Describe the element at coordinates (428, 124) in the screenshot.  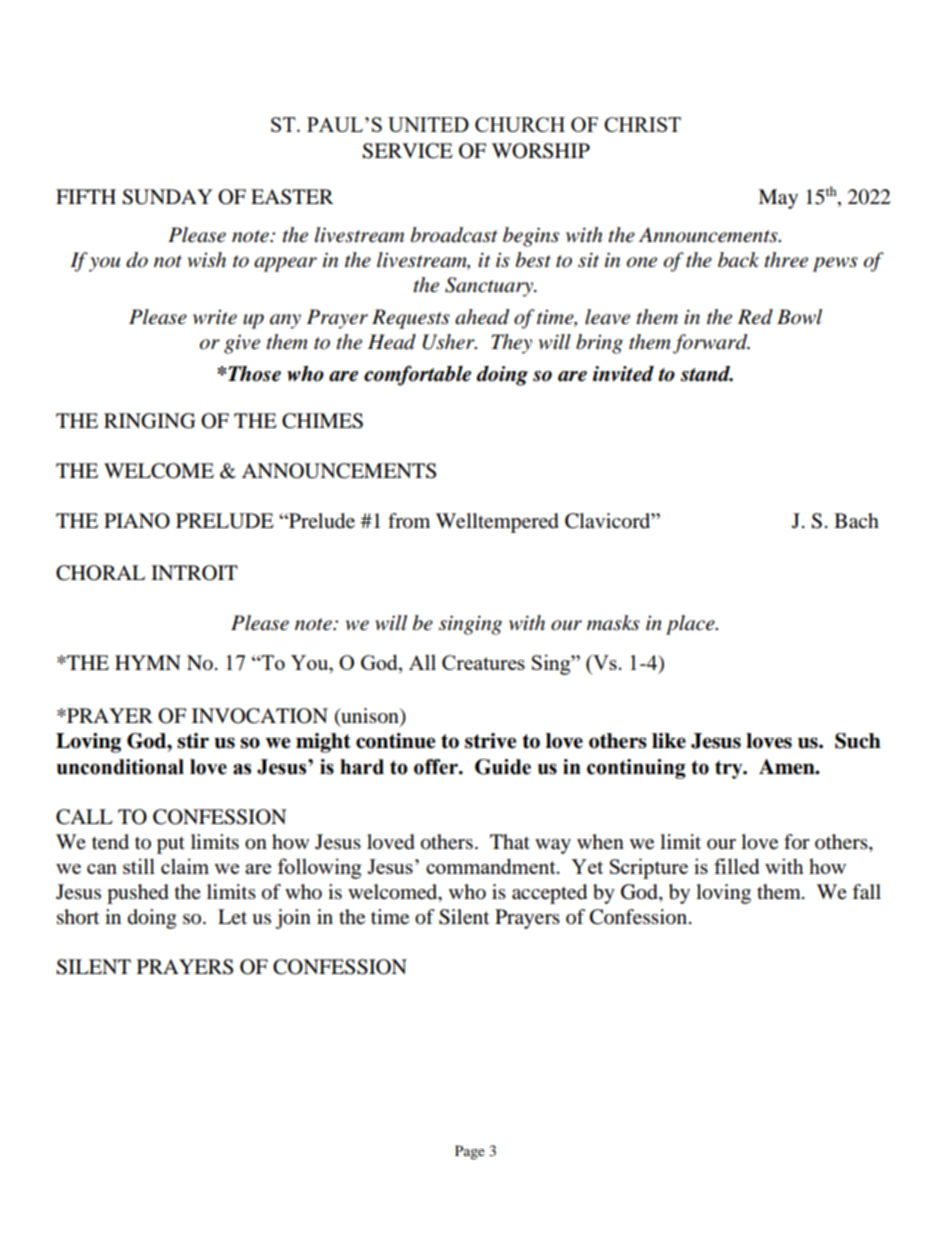
I see `UNITED` at that location.
